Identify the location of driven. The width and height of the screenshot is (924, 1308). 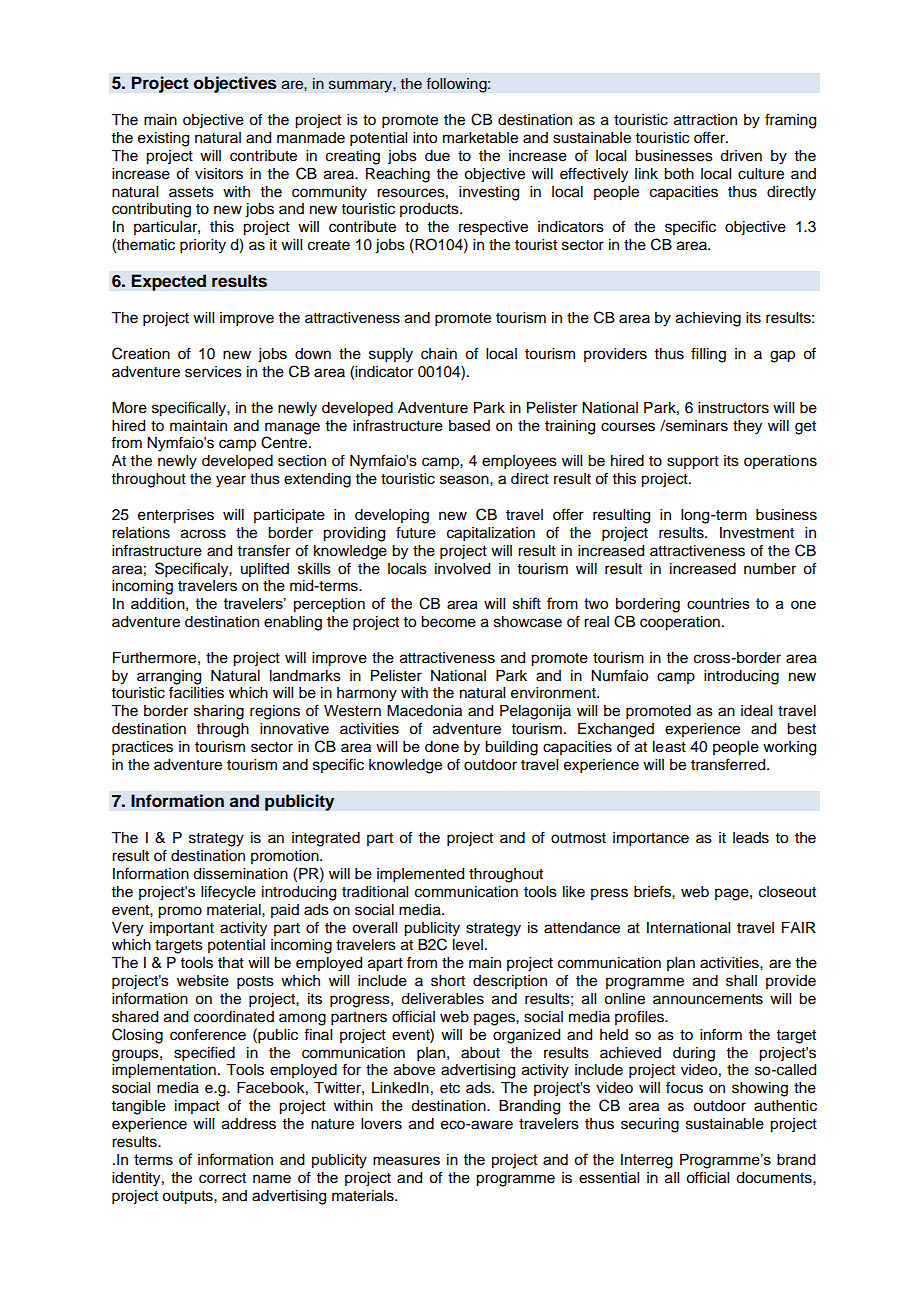
(741, 156).
